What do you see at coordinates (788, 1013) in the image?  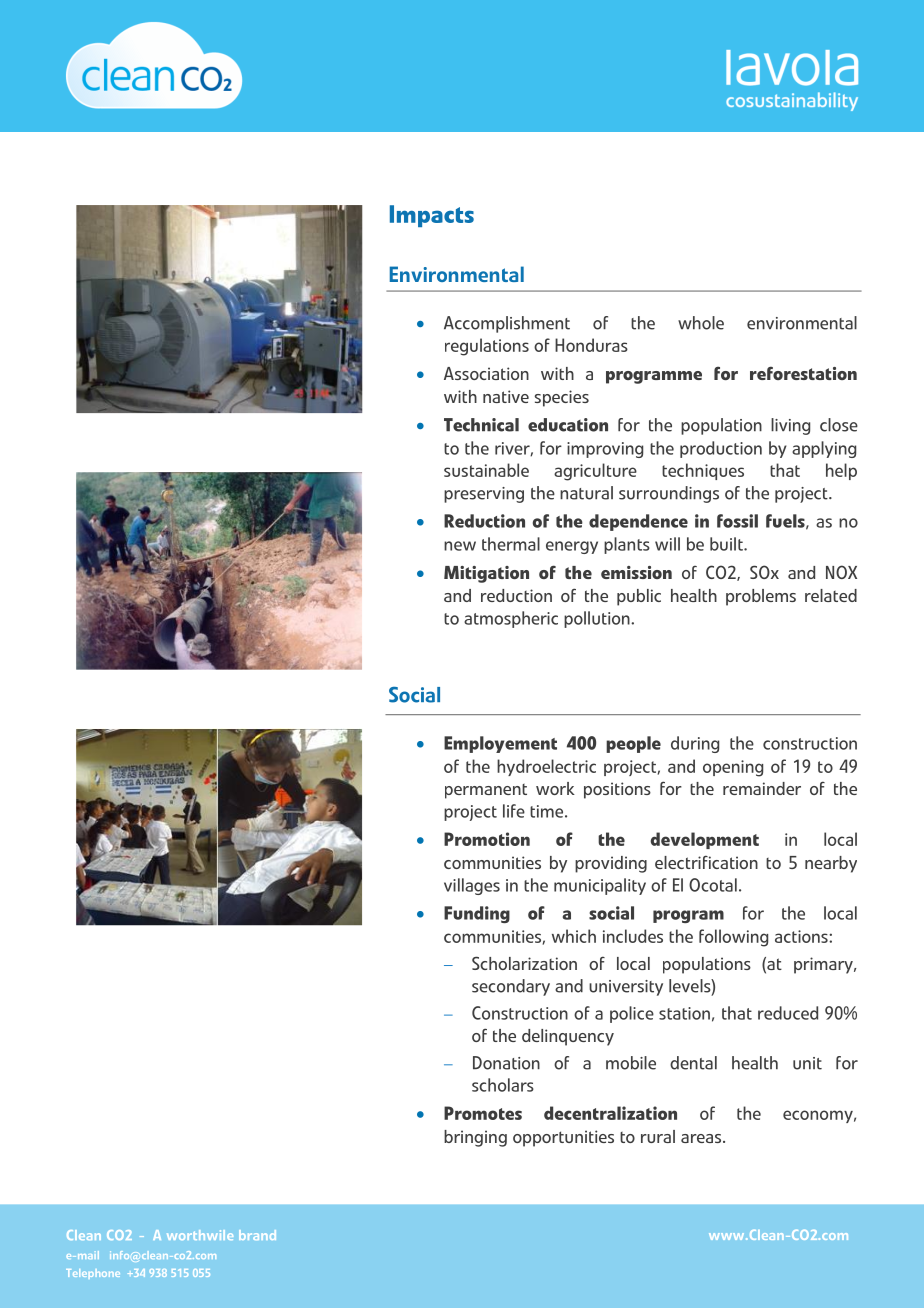 I see `reduced` at bounding box center [788, 1013].
